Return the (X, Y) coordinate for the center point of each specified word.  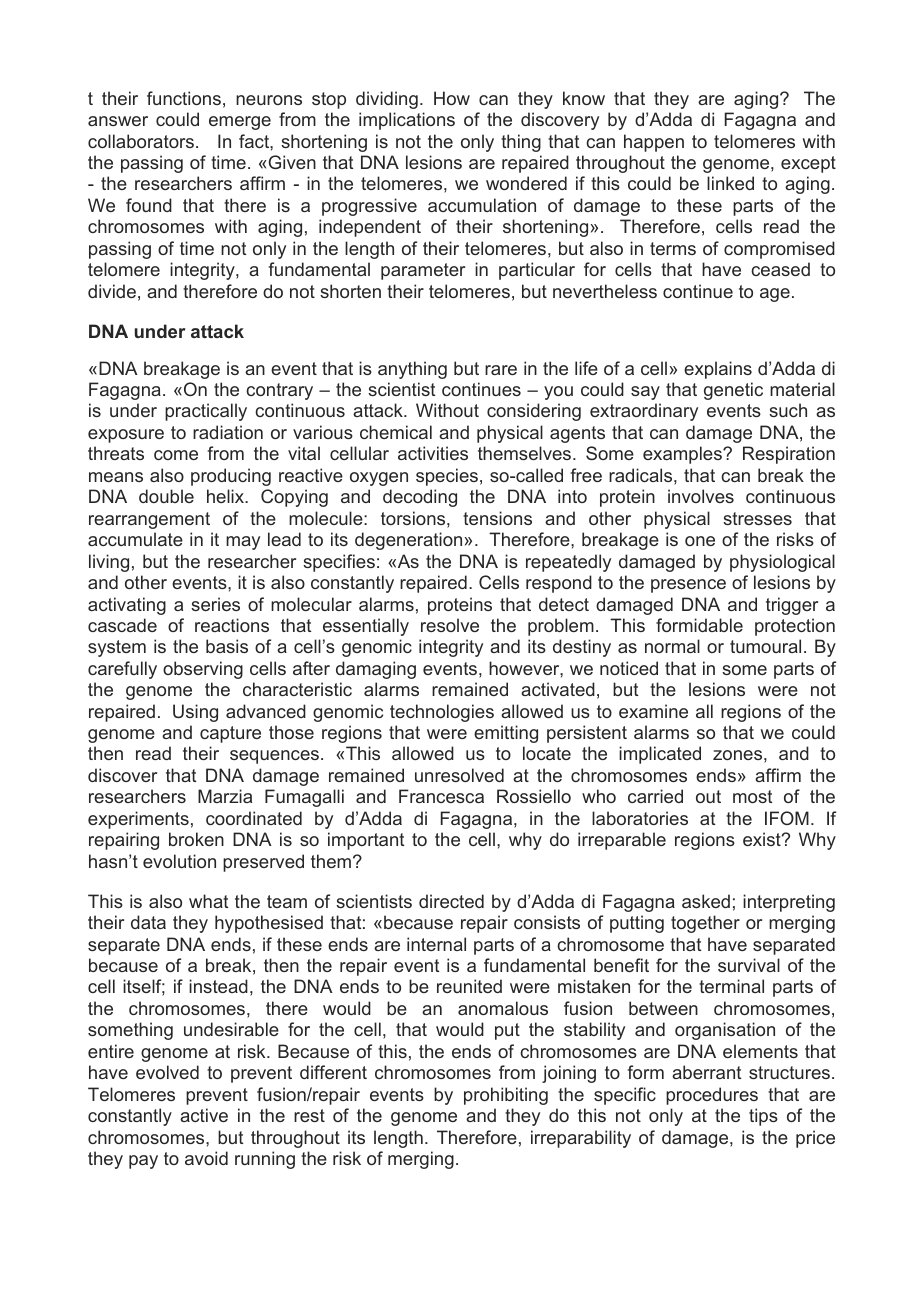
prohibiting (506, 1096)
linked (730, 183)
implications (407, 121)
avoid (206, 1158)
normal (672, 646)
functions (184, 98)
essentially (366, 627)
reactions (232, 625)
